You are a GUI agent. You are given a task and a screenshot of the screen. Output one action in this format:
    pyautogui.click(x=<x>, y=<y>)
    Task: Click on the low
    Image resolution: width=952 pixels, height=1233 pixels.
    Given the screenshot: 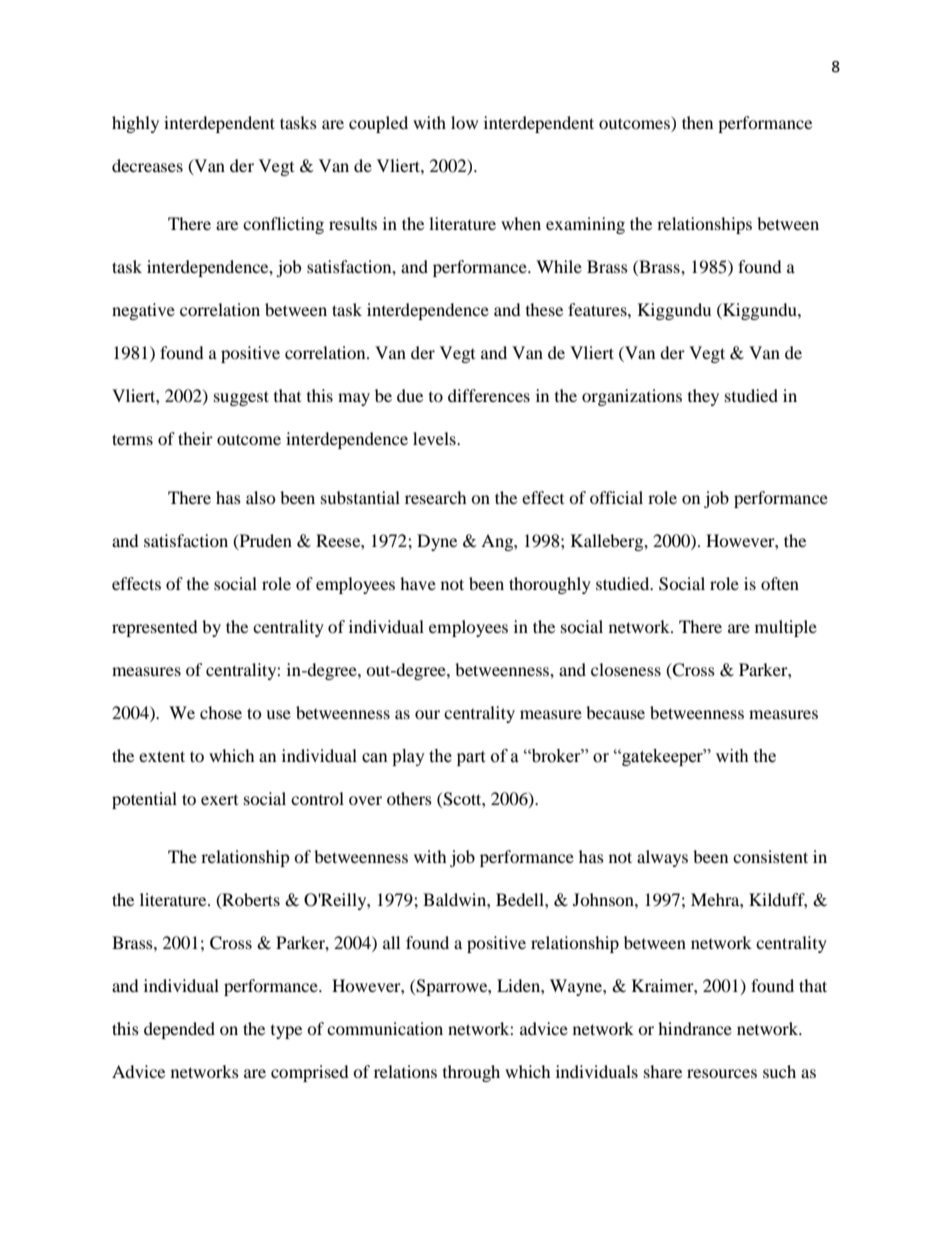 What is the action you would take?
    pyautogui.click(x=464, y=122)
